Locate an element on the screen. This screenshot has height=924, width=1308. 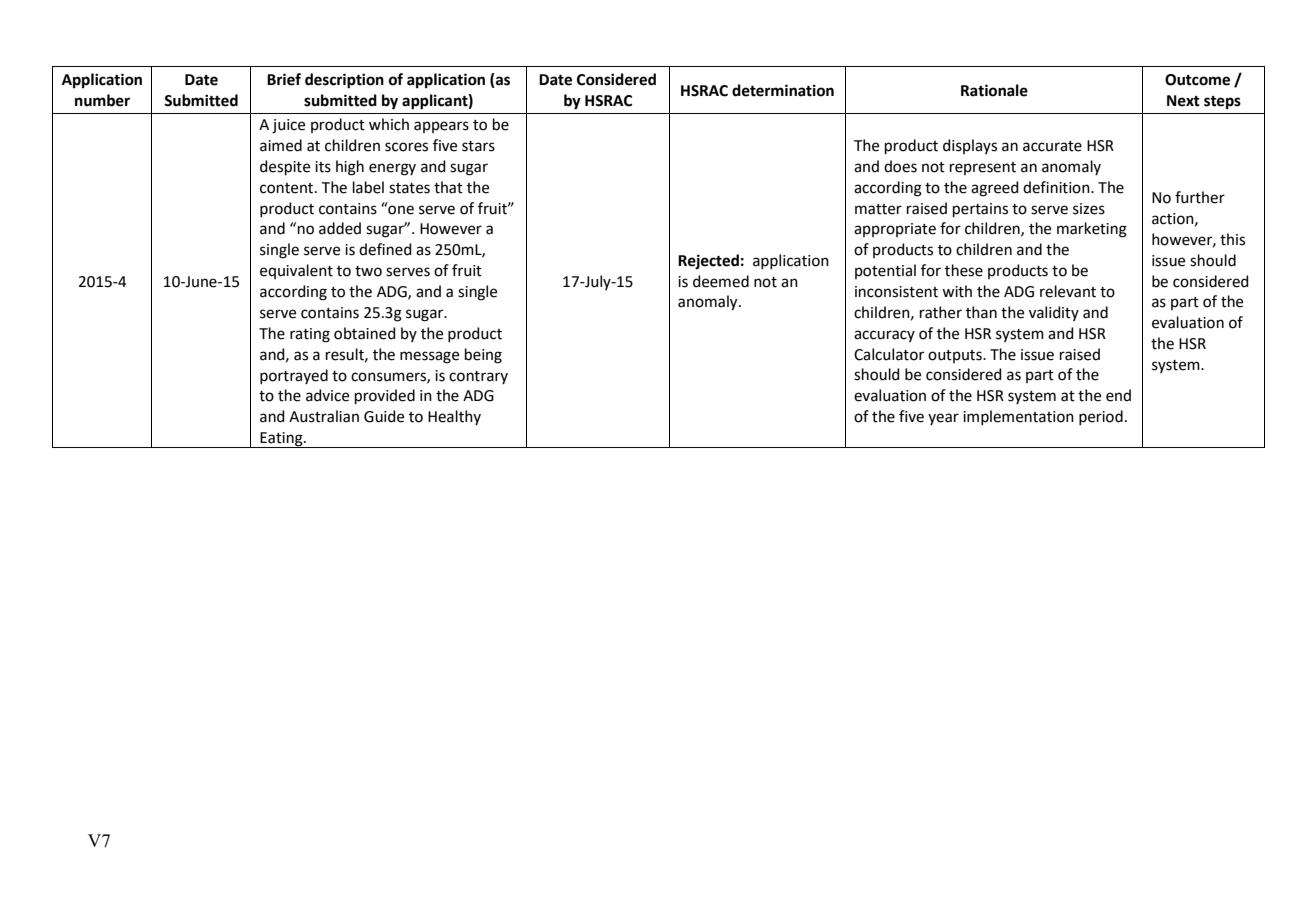
deemed is located at coordinates (721, 281).
